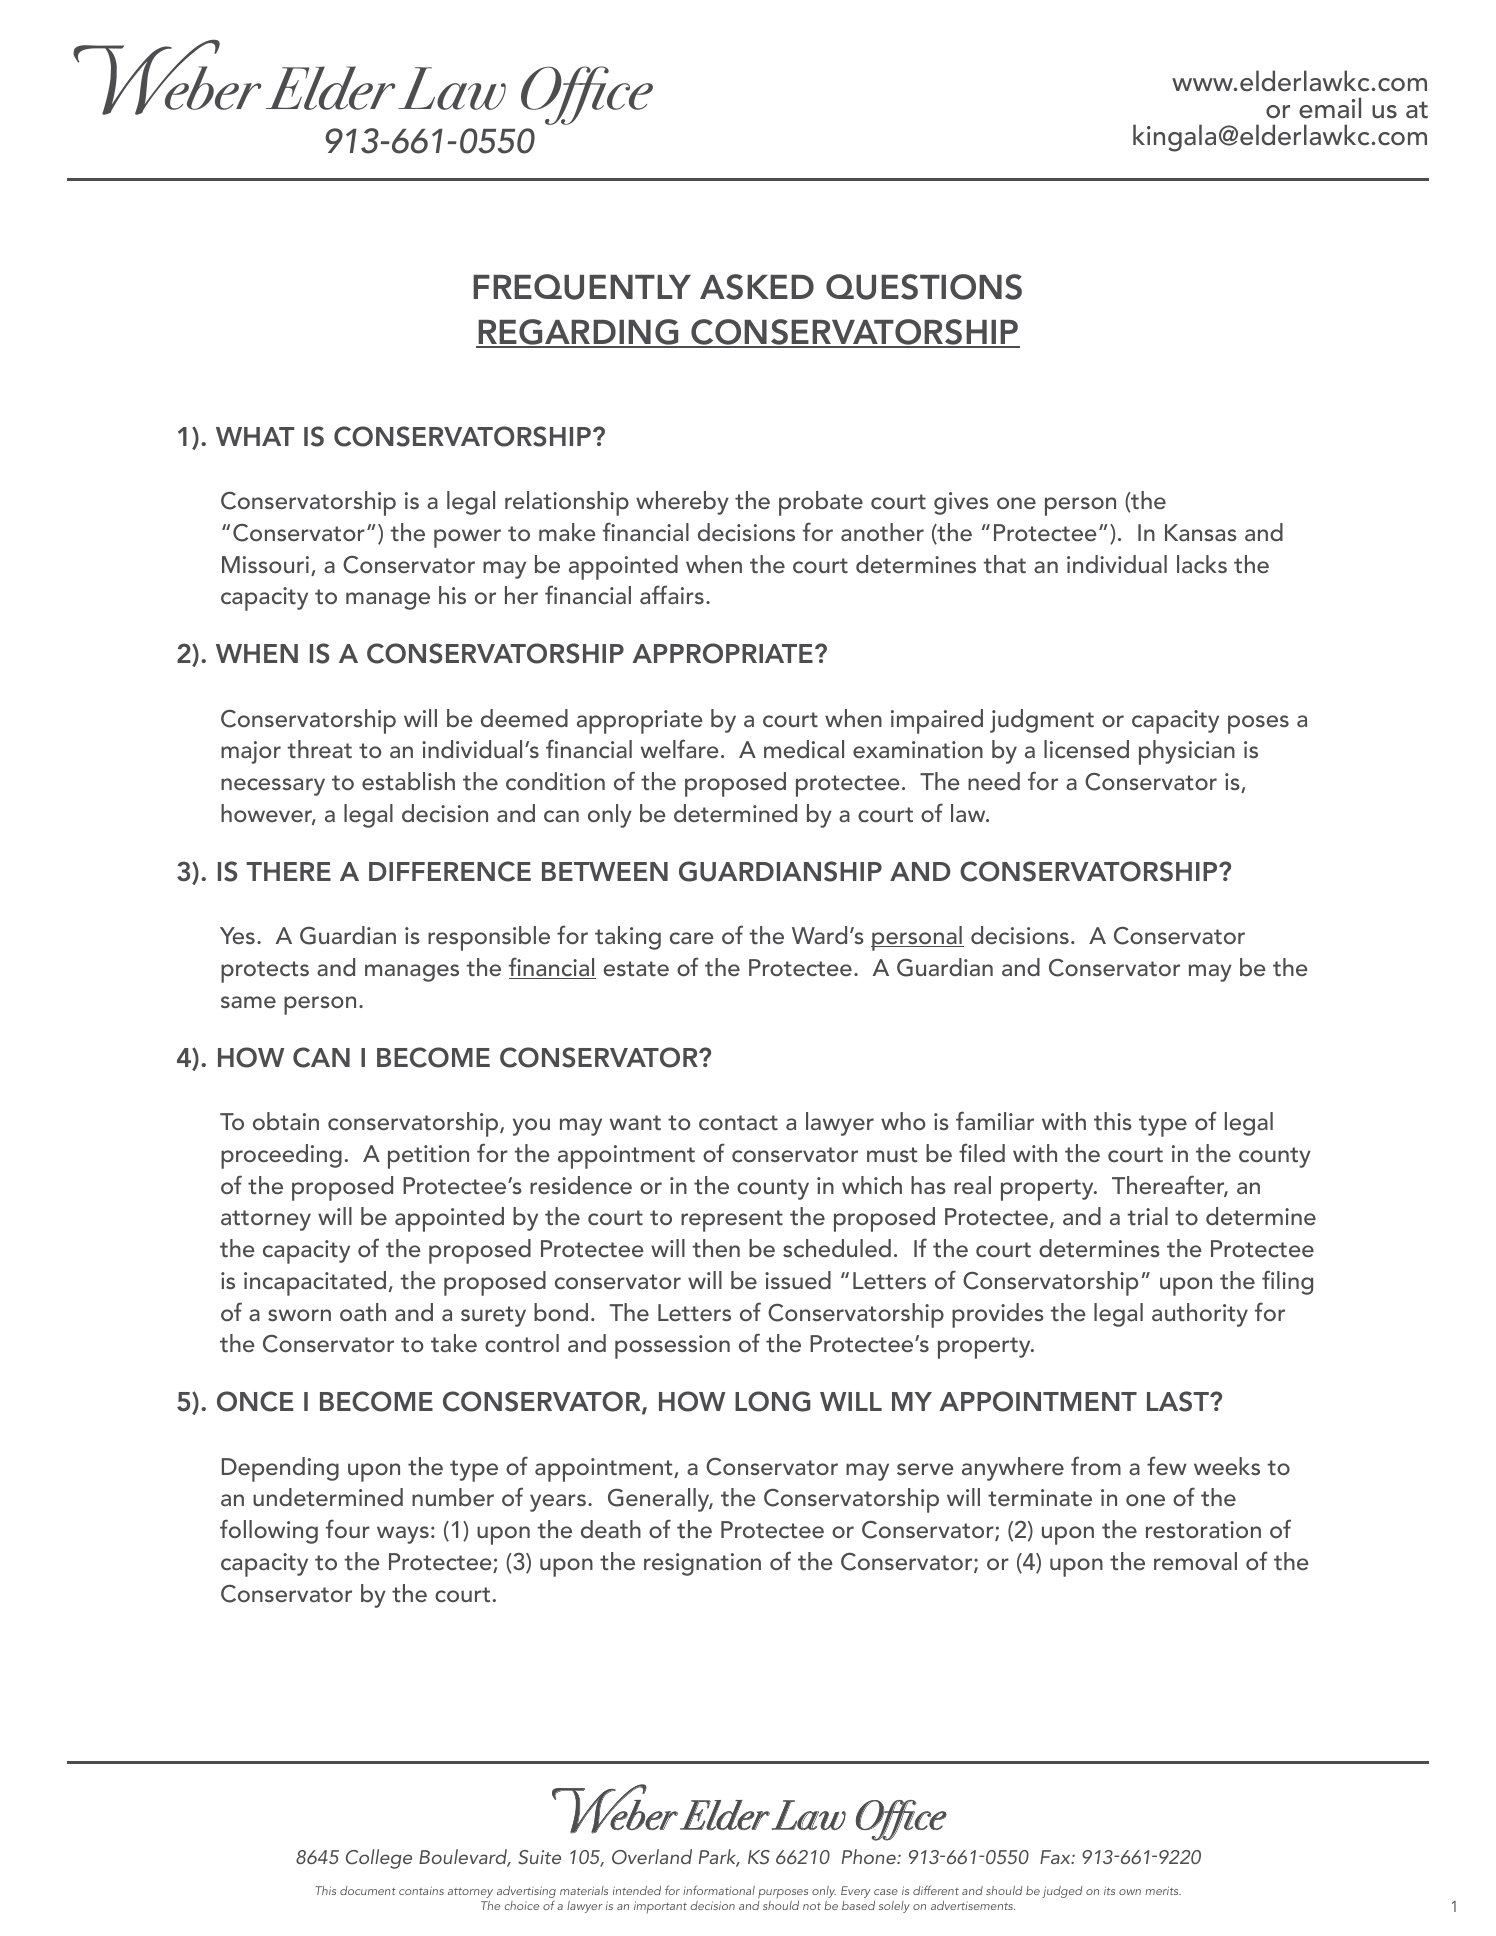 The height and width of the screenshot is (1936, 1496). Describe the element at coordinates (379, 1859) in the screenshot. I see `College` at that location.
